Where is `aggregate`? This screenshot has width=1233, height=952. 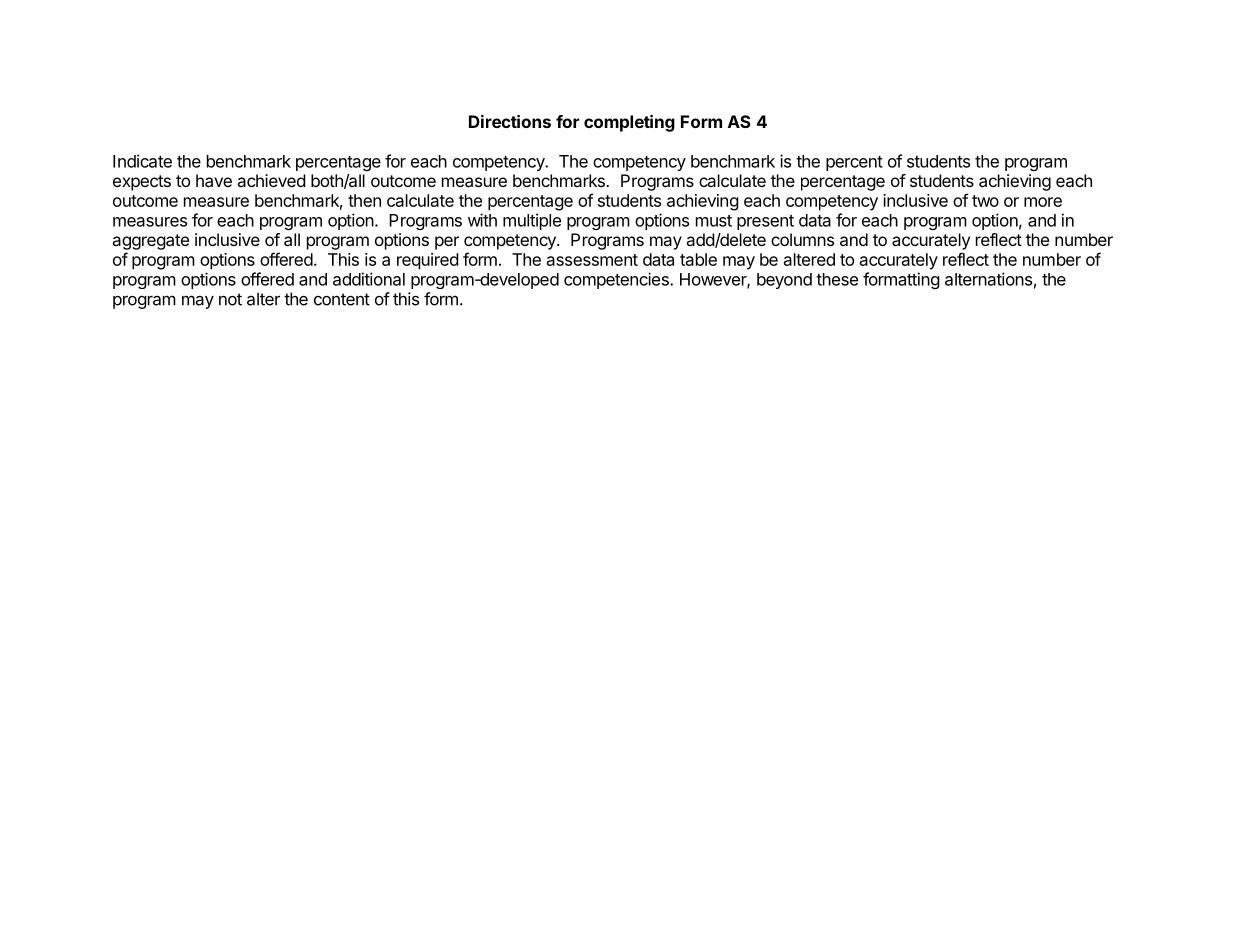 aggregate is located at coordinates (150, 242).
